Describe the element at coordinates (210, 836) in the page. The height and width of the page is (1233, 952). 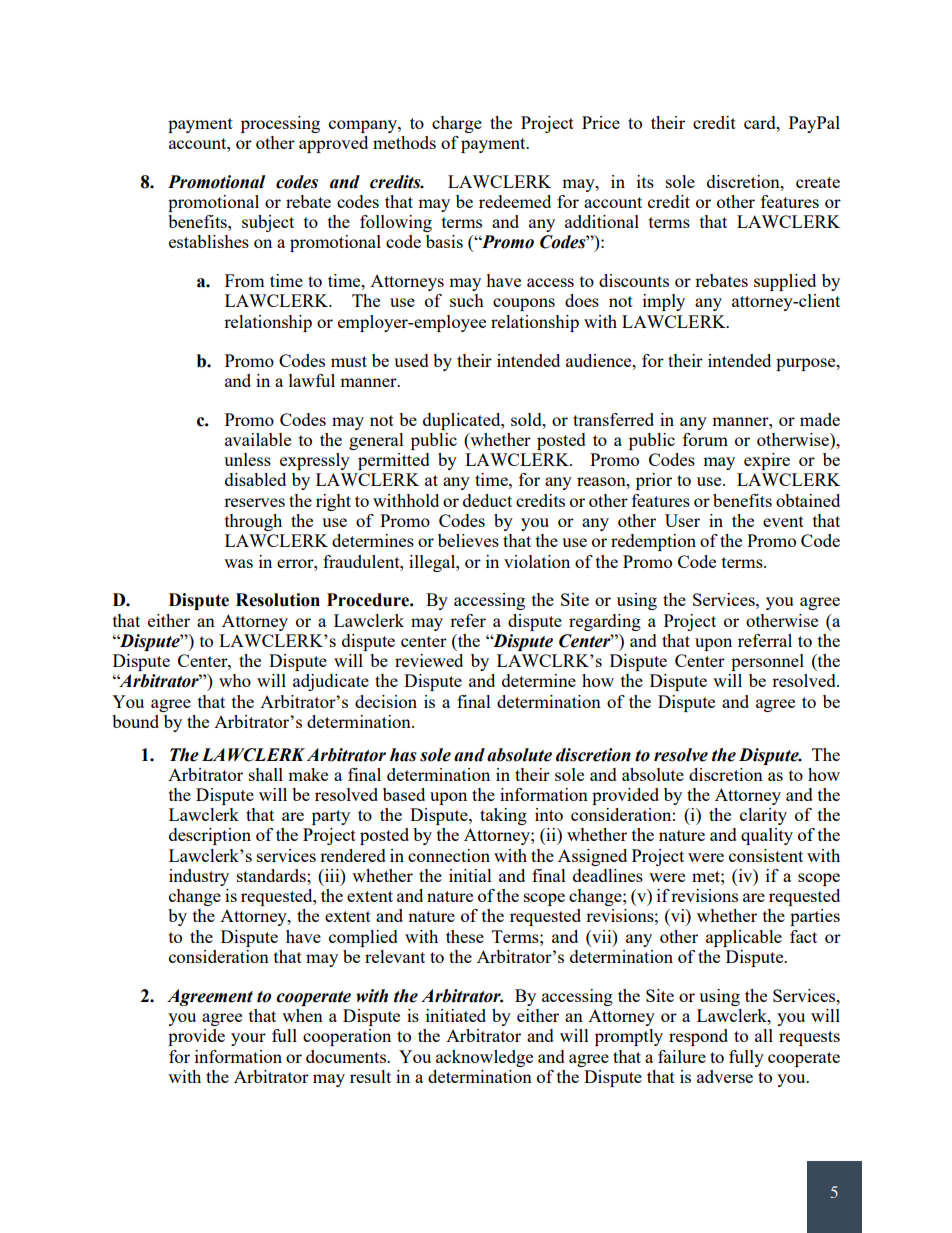
I see `description` at that location.
